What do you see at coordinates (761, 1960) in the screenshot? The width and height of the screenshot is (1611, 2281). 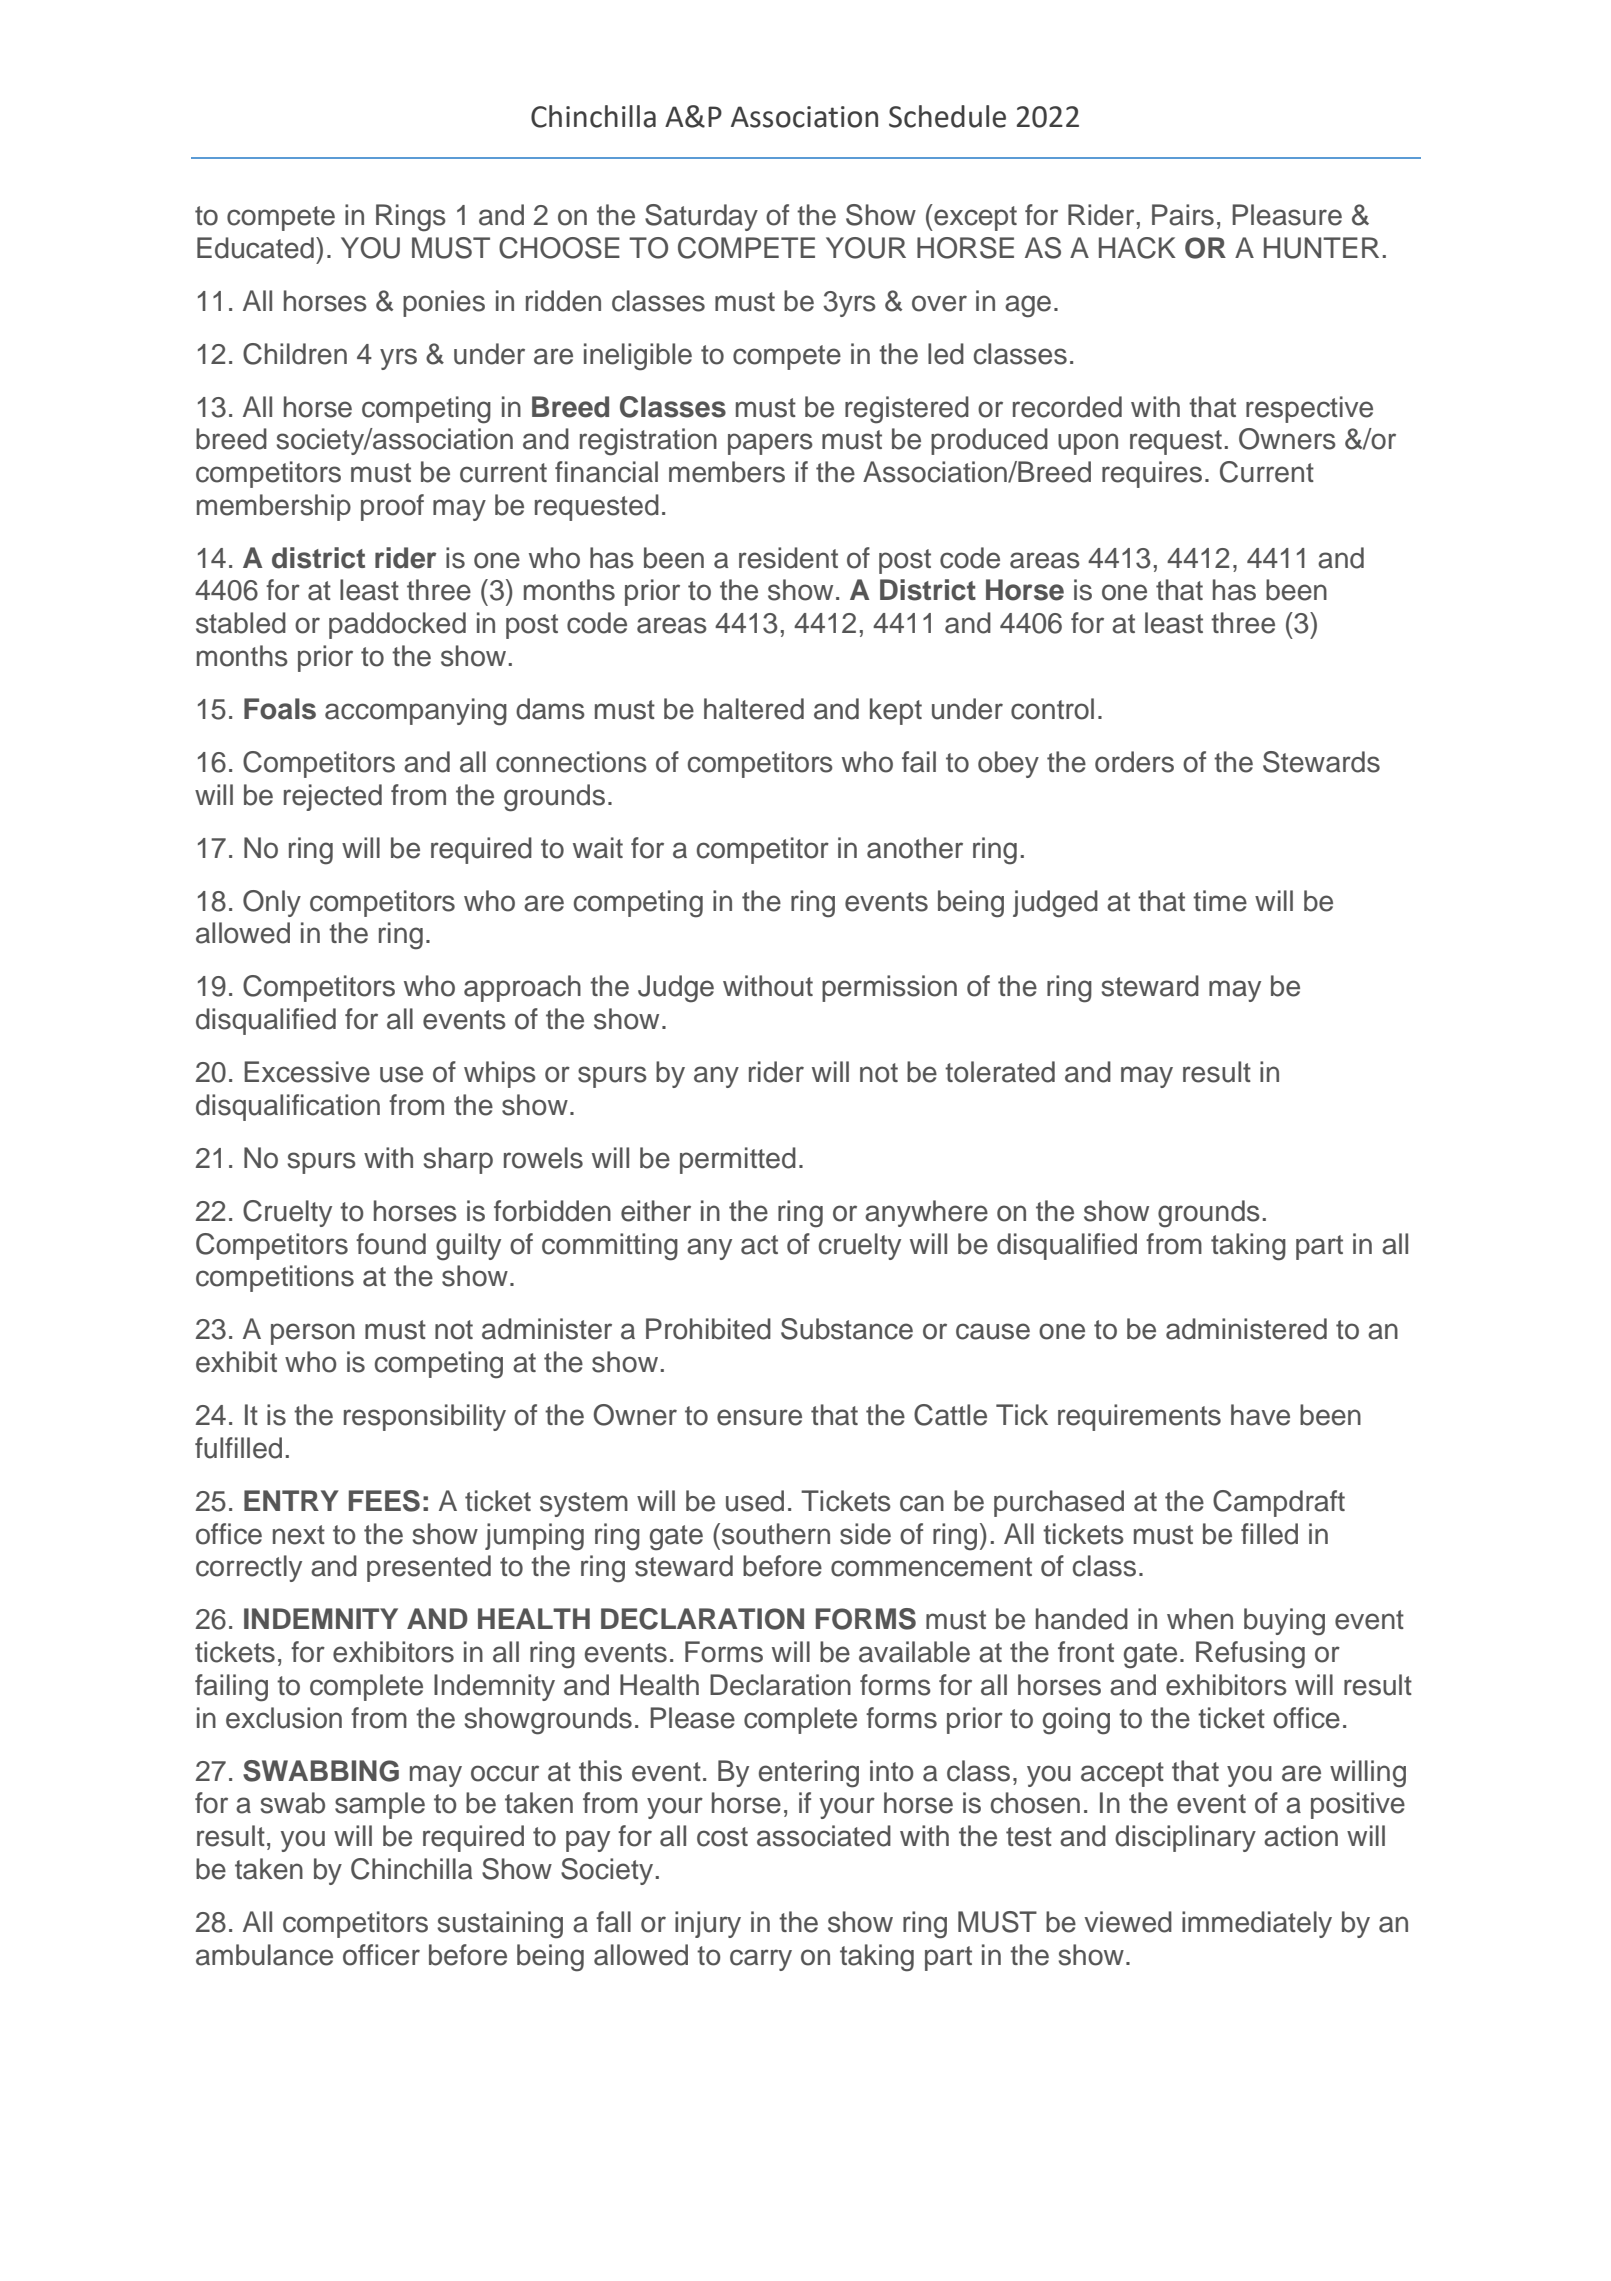 I see `carry` at bounding box center [761, 1960].
